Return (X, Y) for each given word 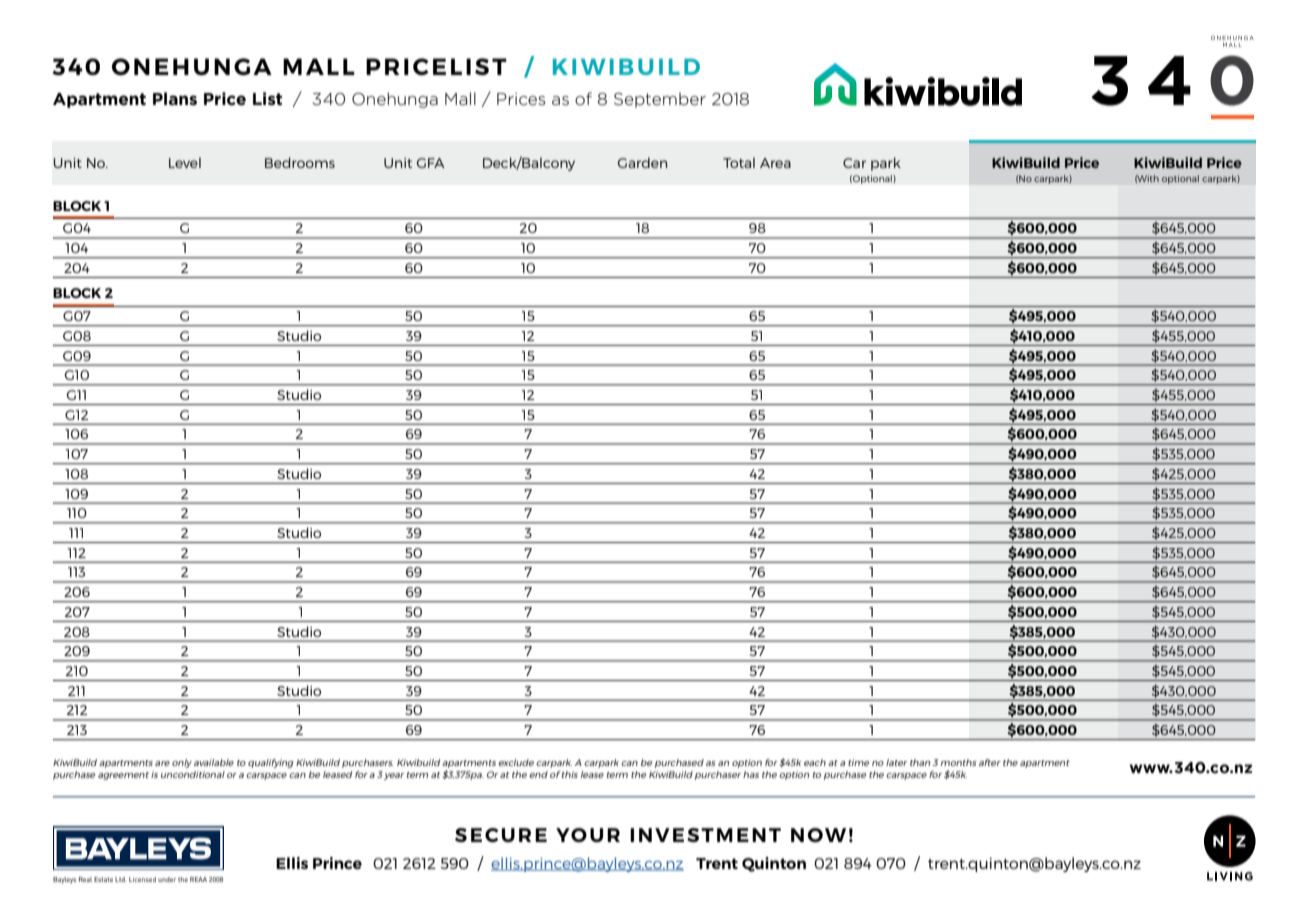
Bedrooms (300, 162)
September (660, 100)
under (167, 879)
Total (739, 162)
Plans (175, 98)
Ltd (121, 879)
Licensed (142, 879)
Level (185, 162)
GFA (431, 163)
